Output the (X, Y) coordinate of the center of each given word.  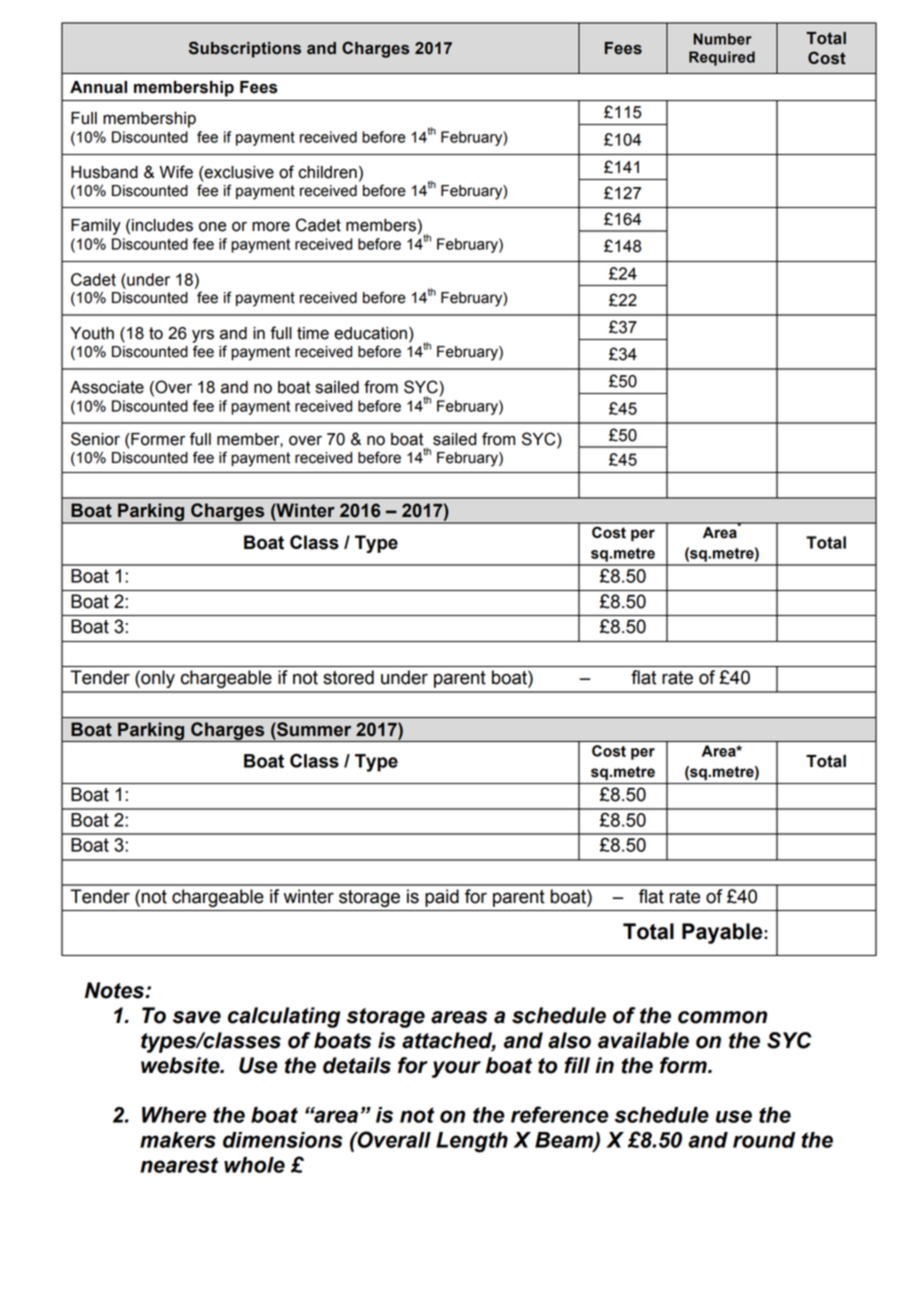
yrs (203, 336)
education (370, 333)
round (764, 1140)
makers (178, 1140)
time (313, 333)
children (327, 172)
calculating (284, 1017)
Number (722, 39)
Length (472, 1142)
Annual (98, 87)
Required (722, 58)
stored (348, 677)
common (722, 1017)
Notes (116, 990)
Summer (313, 729)
